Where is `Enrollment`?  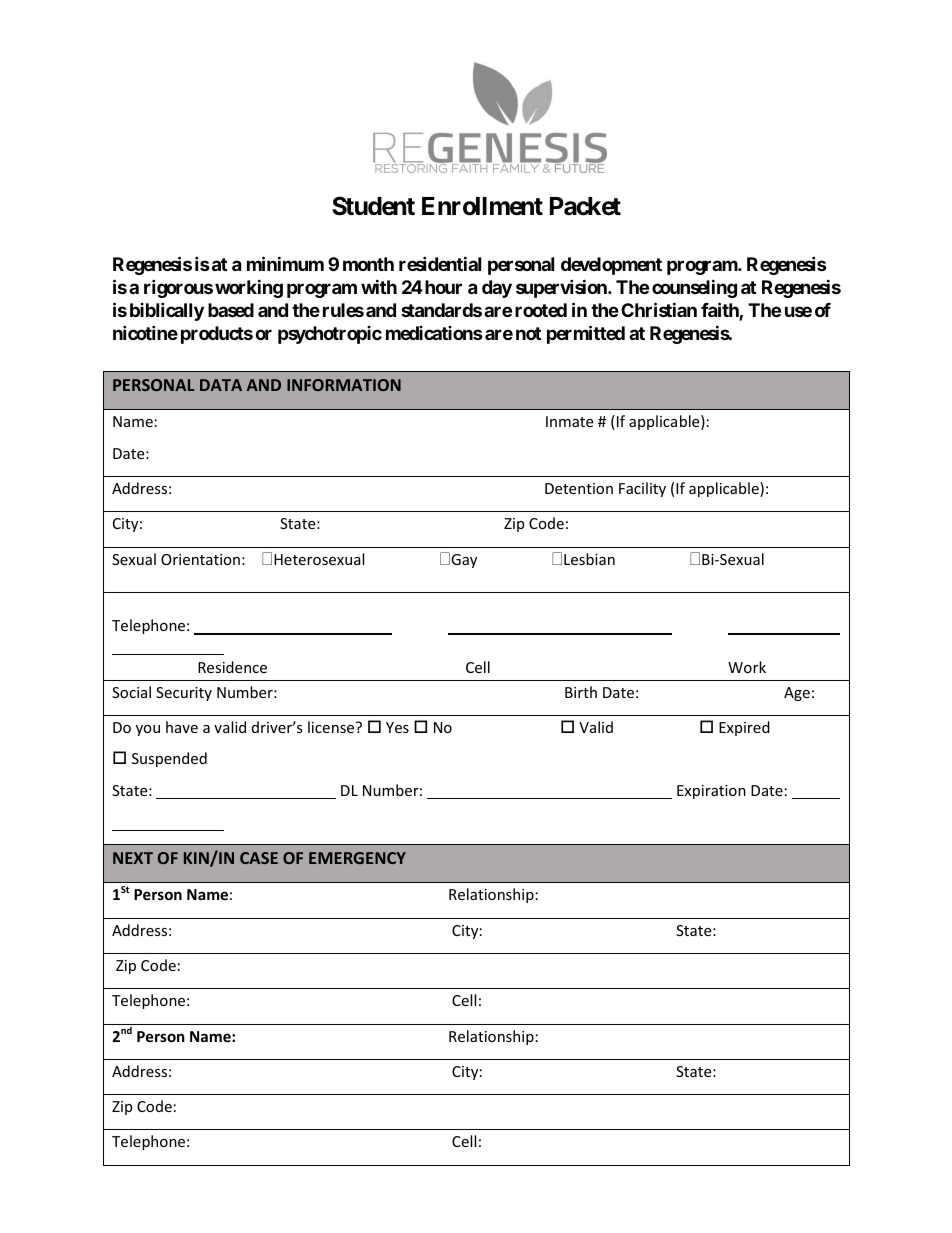
Enrollment is located at coordinates (482, 206).
